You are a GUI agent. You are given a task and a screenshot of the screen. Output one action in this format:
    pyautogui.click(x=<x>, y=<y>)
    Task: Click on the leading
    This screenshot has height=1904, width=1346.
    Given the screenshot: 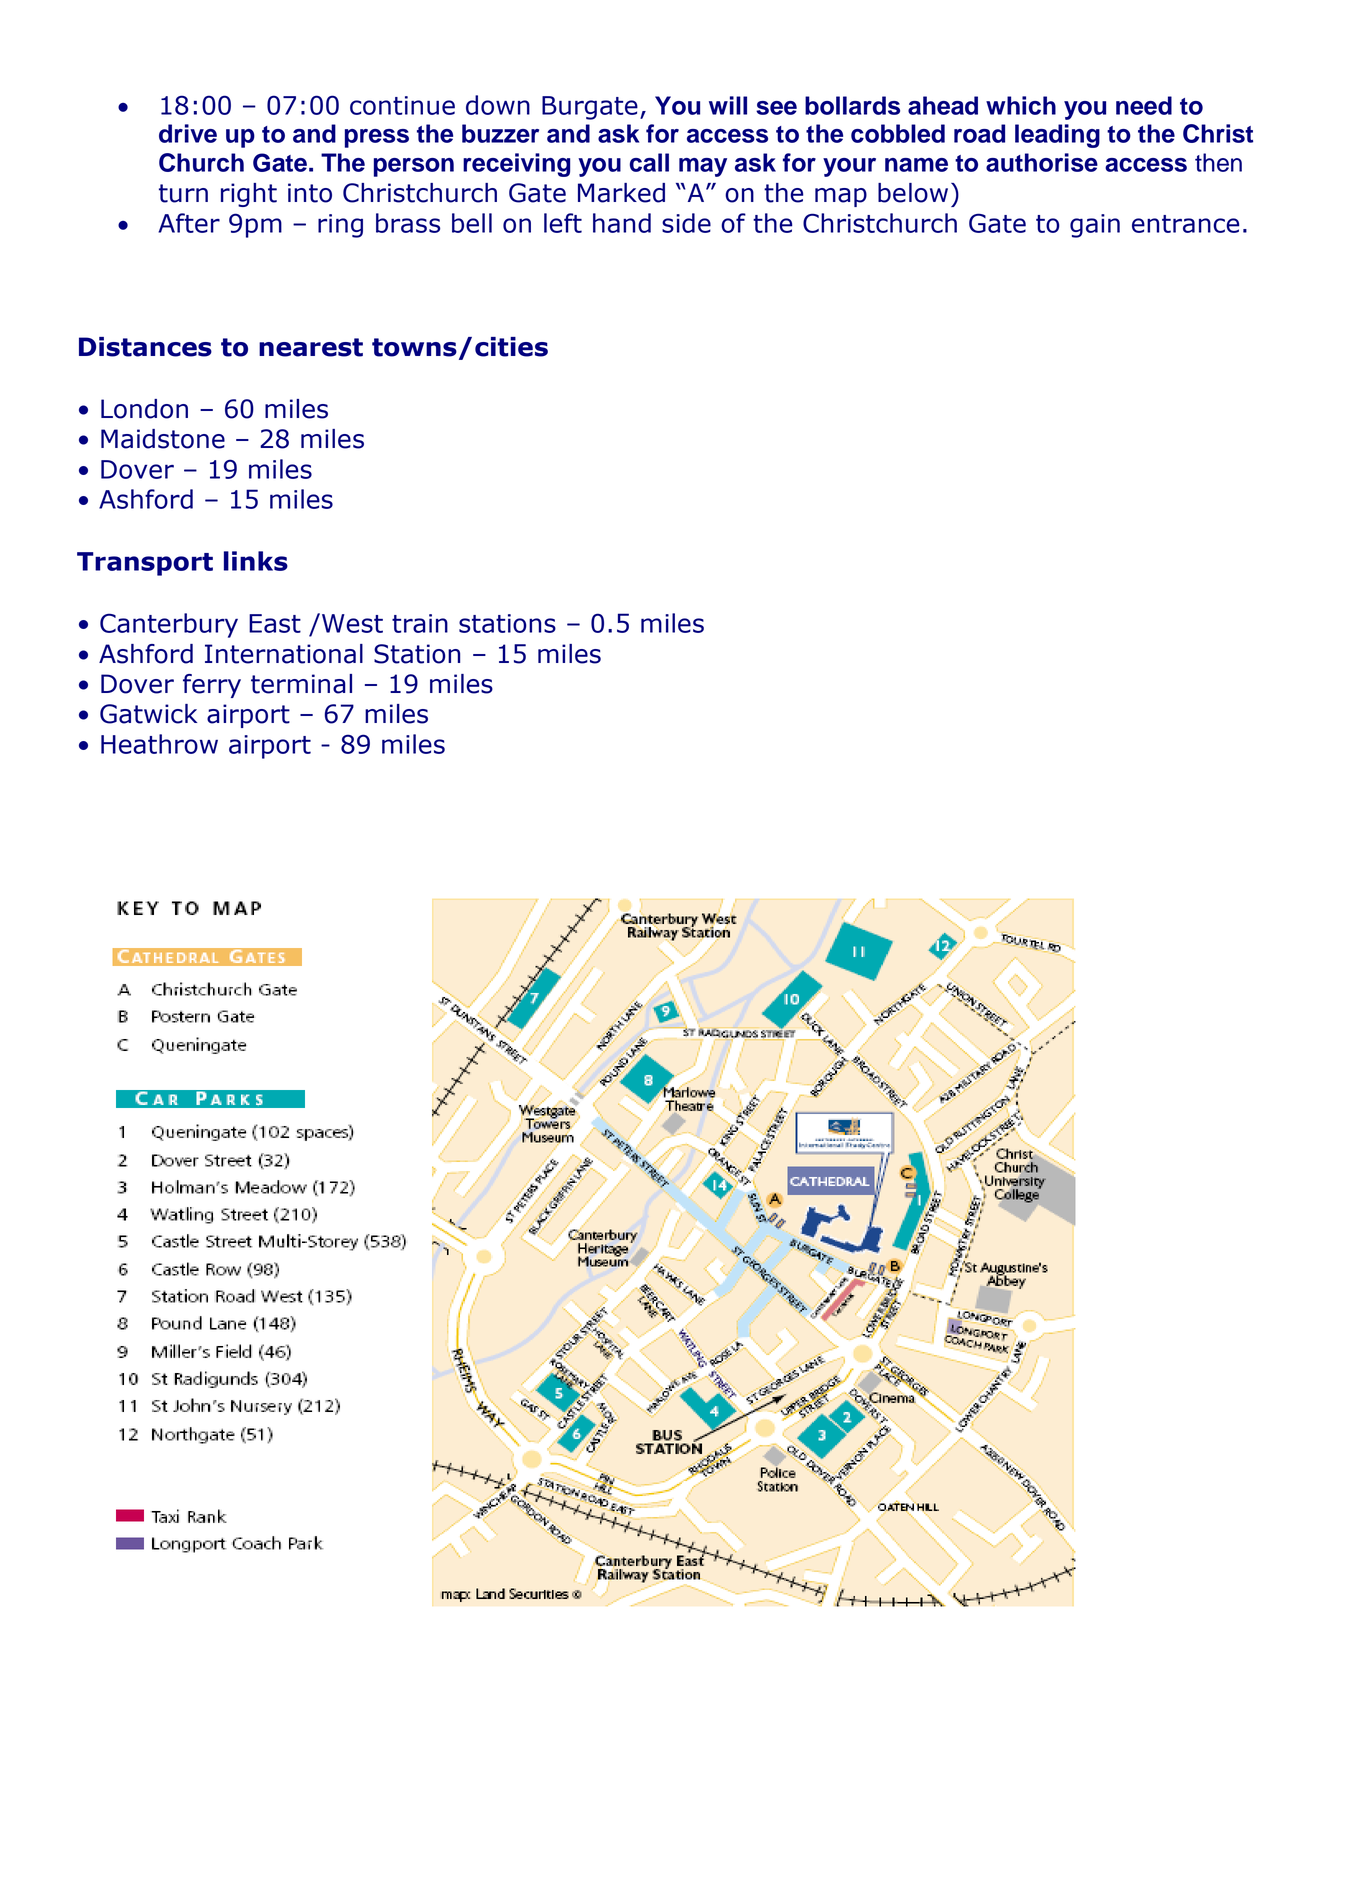 What is the action you would take?
    pyautogui.click(x=1057, y=136)
